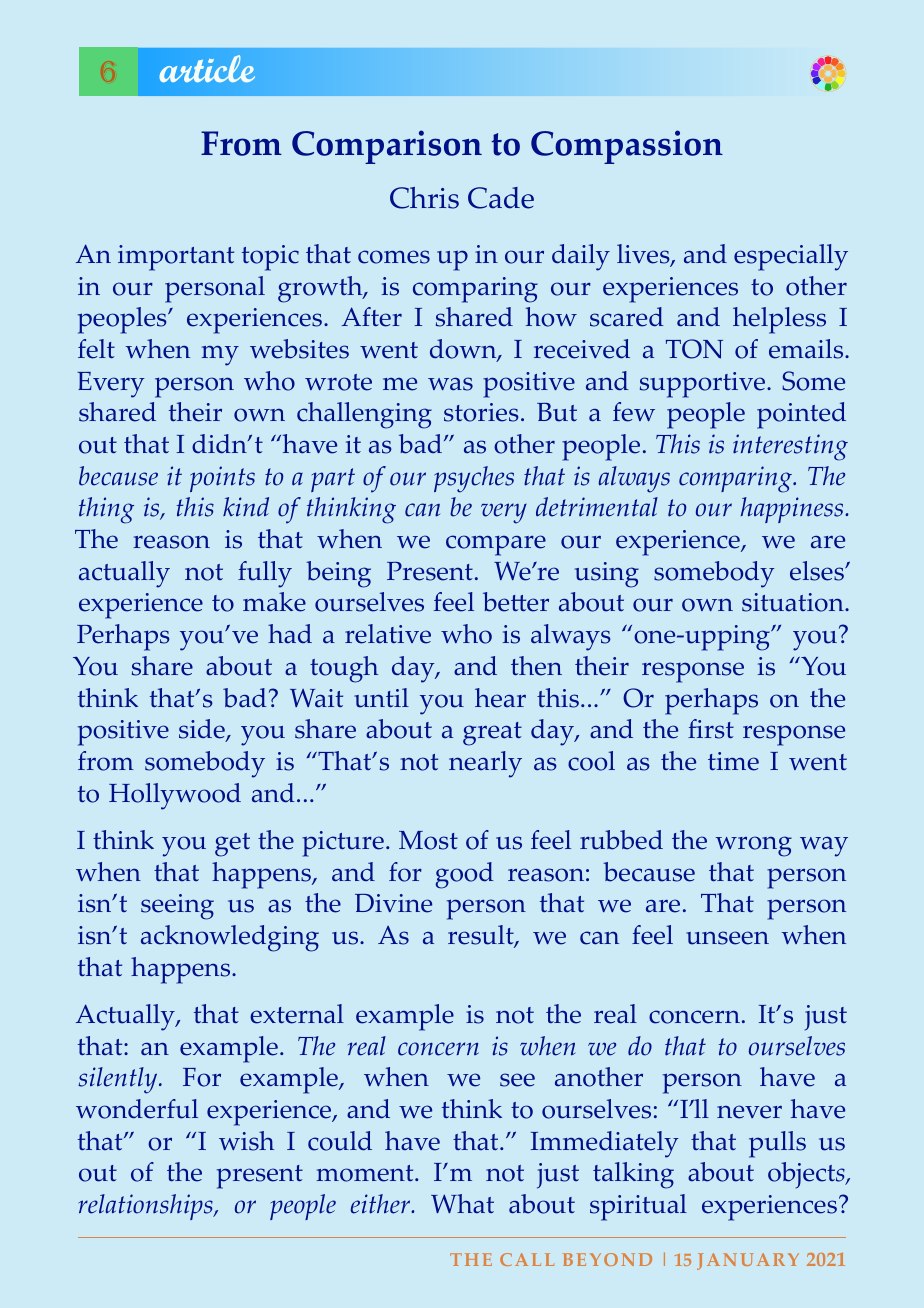 The image size is (924, 1308). What do you see at coordinates (790, 447) in the document?
I see `interesting` at bounding box center [790, 447].
